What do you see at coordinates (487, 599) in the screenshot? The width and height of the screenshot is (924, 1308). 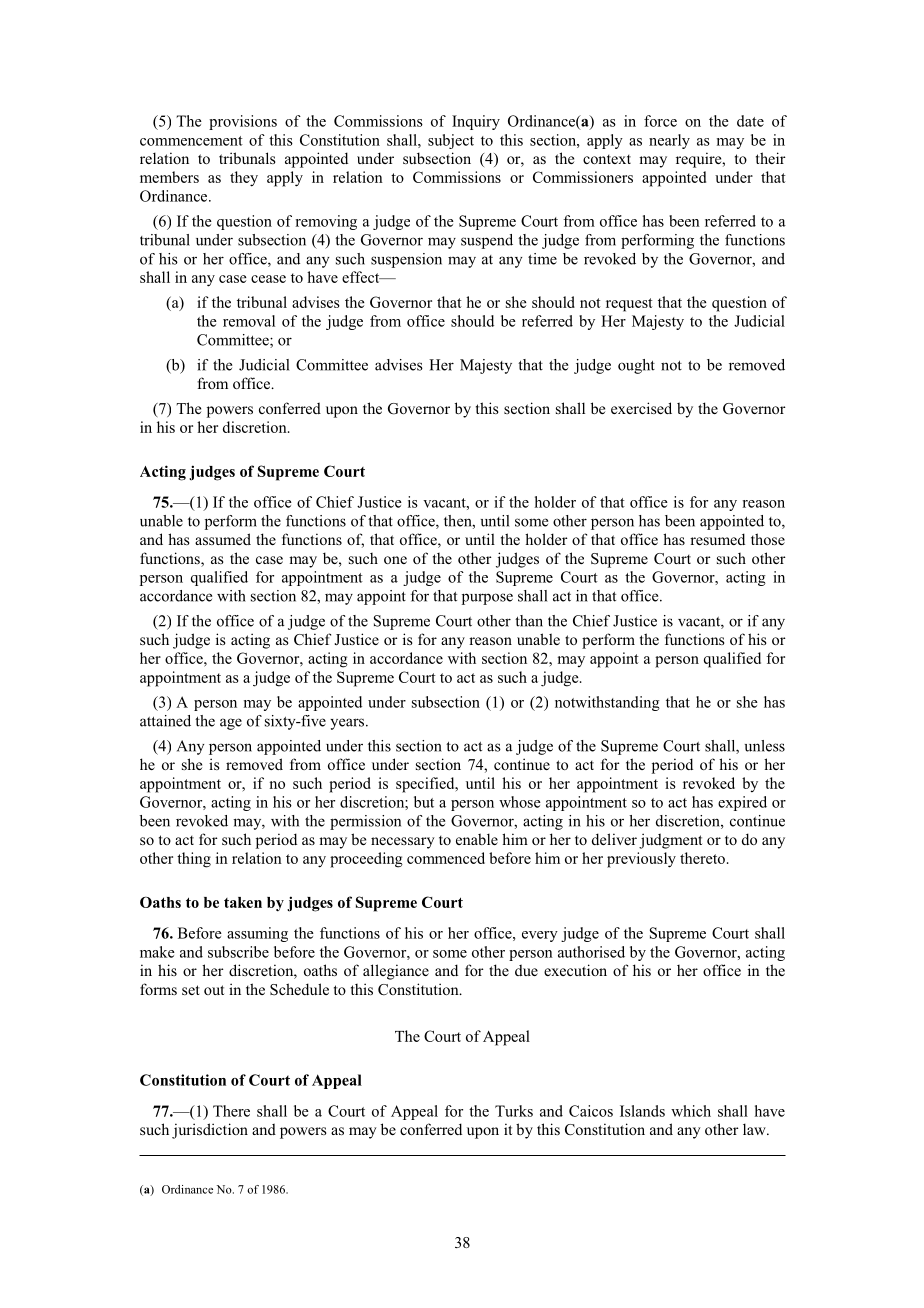 I see `purpose` at bounding box center [487, 599].
